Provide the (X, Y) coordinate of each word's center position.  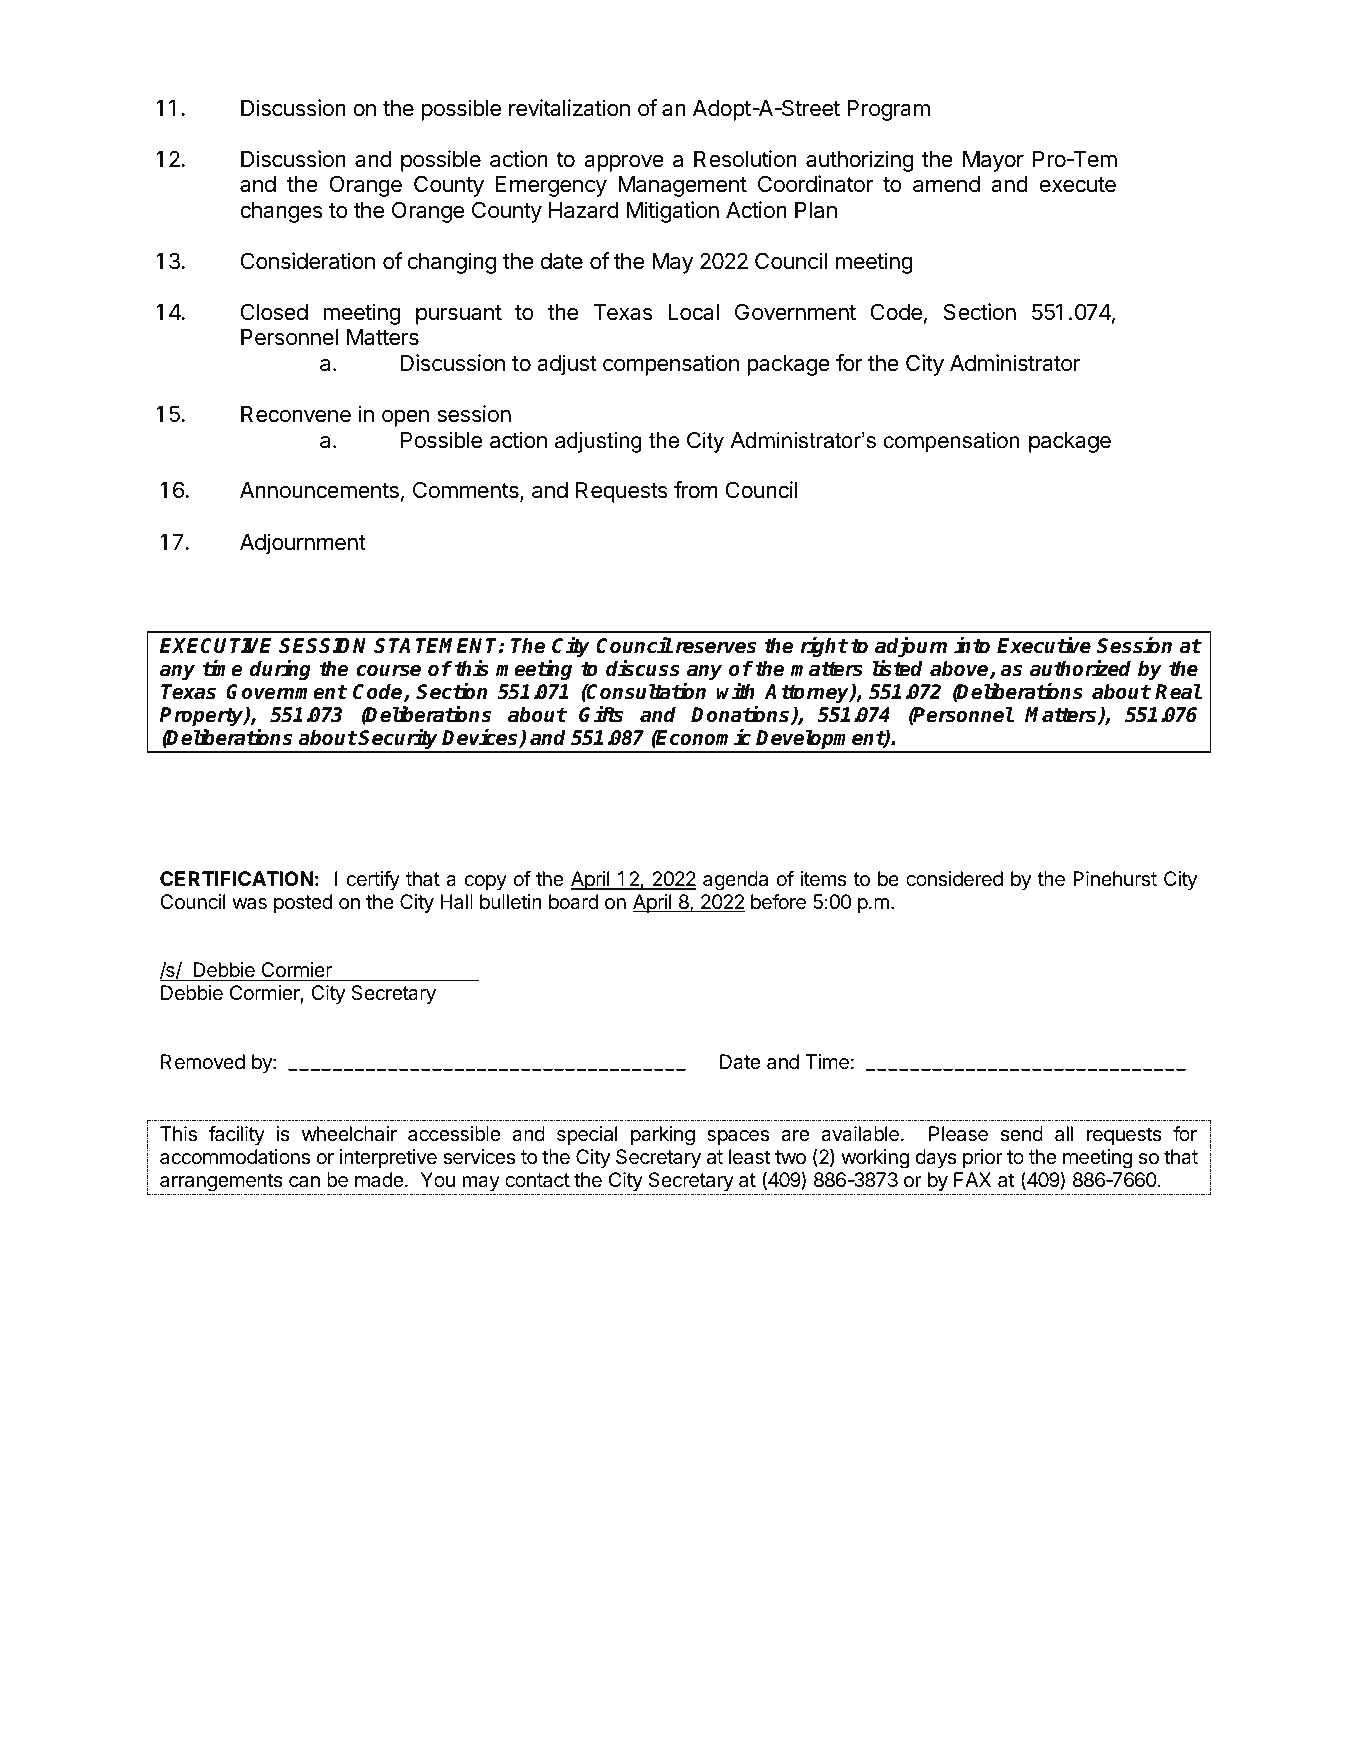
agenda (735, 881)
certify (373, 880)
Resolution (745, 159)
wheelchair (349, 1134)
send (1022, 1133)
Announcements (319, 490)
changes (281, 212)
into (972, 645)
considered (954, 879)
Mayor (993, 161)
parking (663, 1136)
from (696, 489)
